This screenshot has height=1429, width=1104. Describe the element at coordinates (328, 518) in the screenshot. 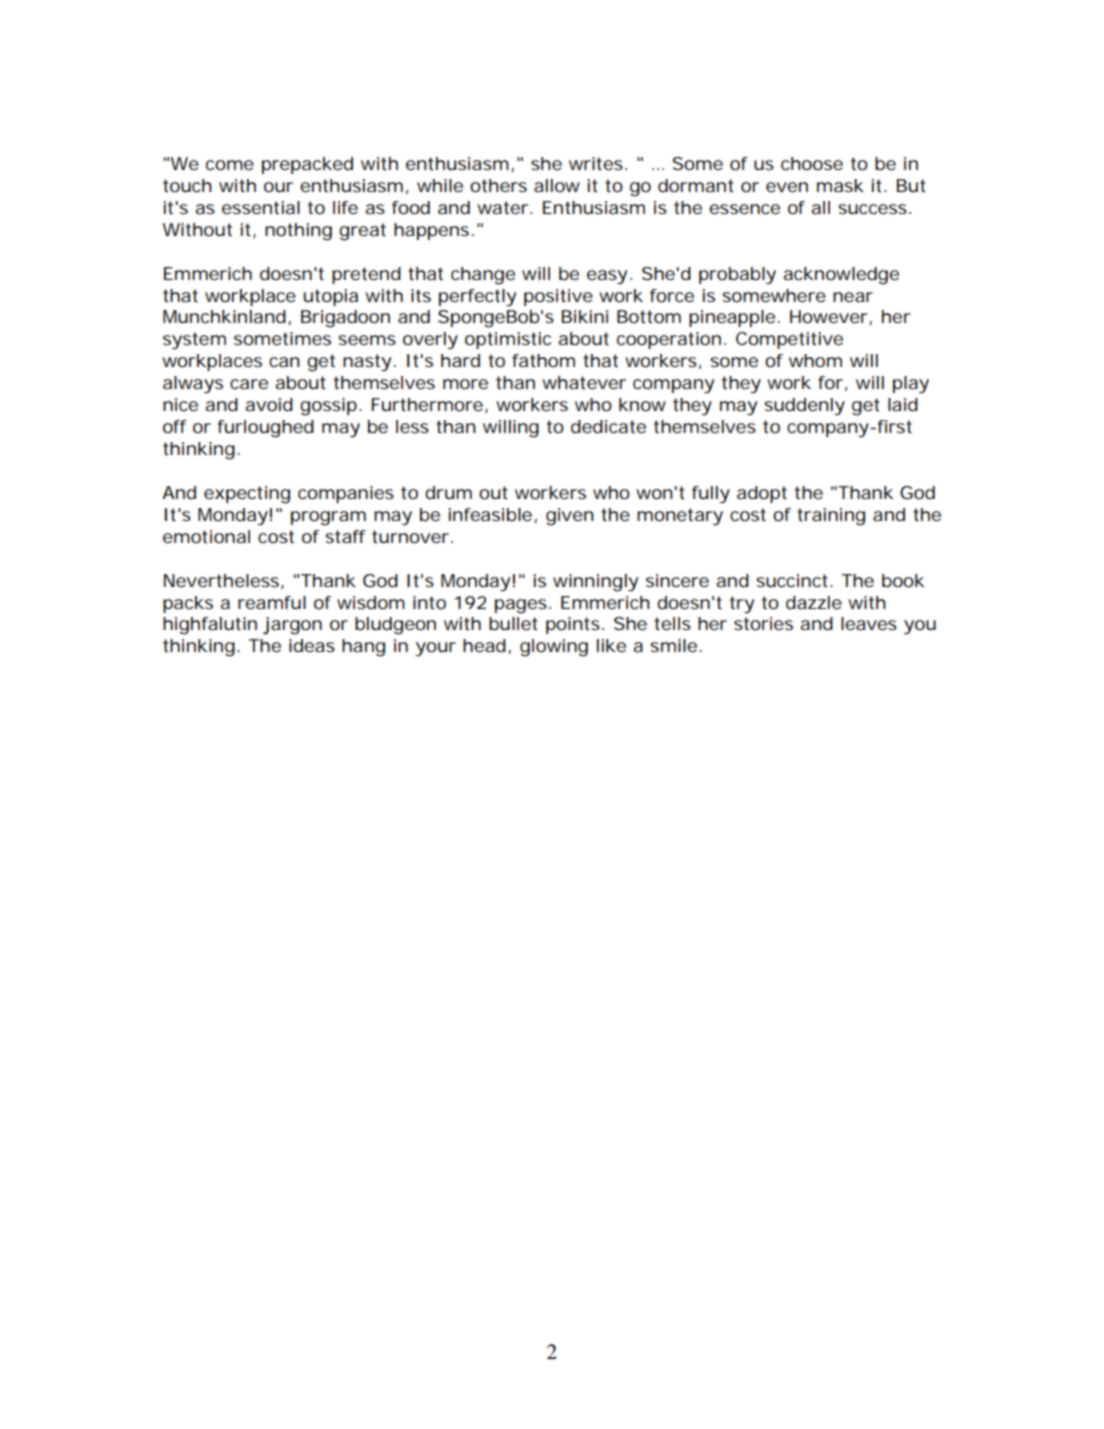

I see `program` at that location.
